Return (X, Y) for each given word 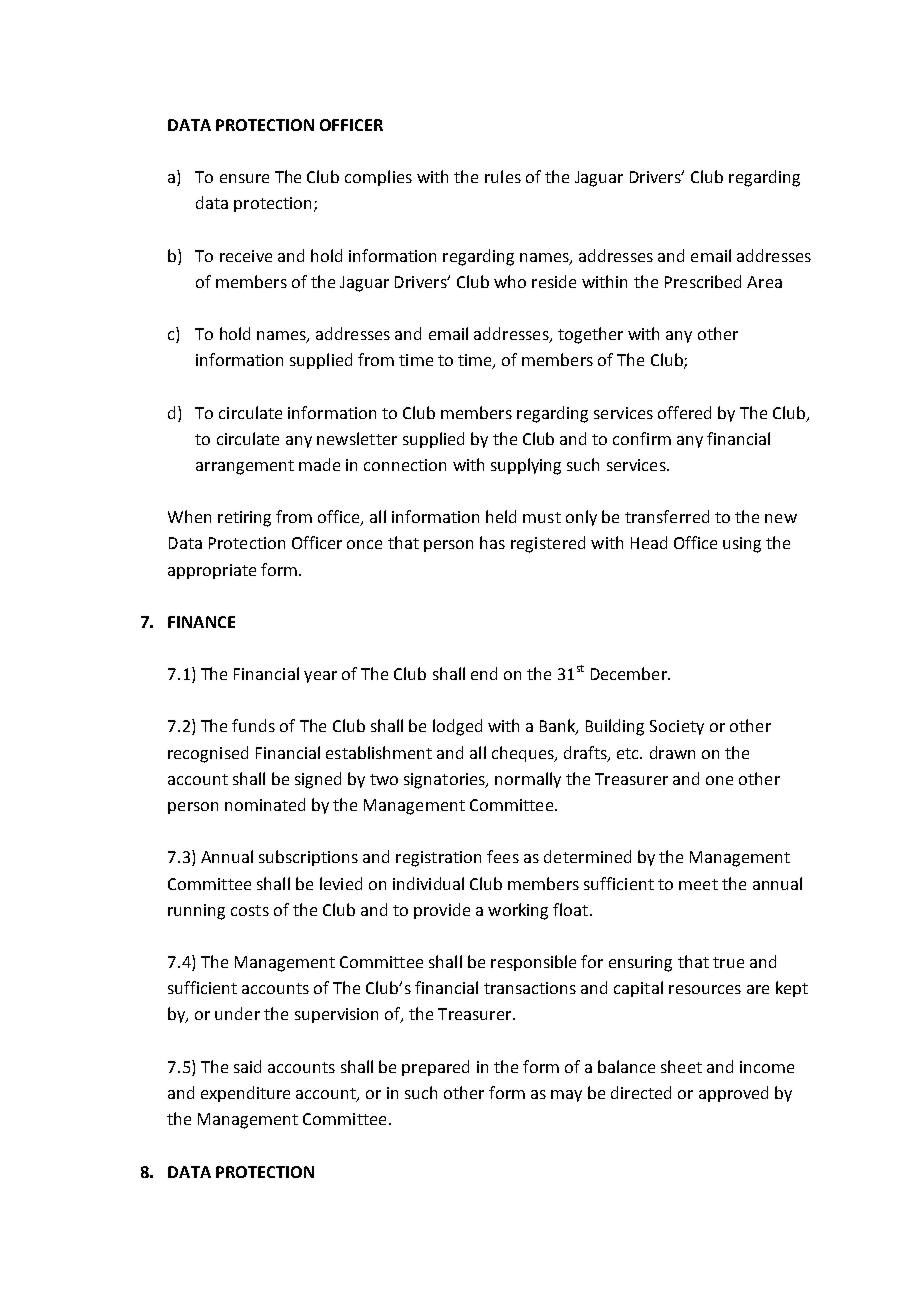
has (492, 542)
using (742, 545)
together (590, 335)
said (247, 1066)
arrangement (245, 467)
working (518, 911)
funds (253, 725)
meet (698, 884)
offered (684, 412)
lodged (457, 727)
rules (503, 176)
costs (250, 910)
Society (677, 727)
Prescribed (703, 281)
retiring (244, 519)
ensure (244, 178)
